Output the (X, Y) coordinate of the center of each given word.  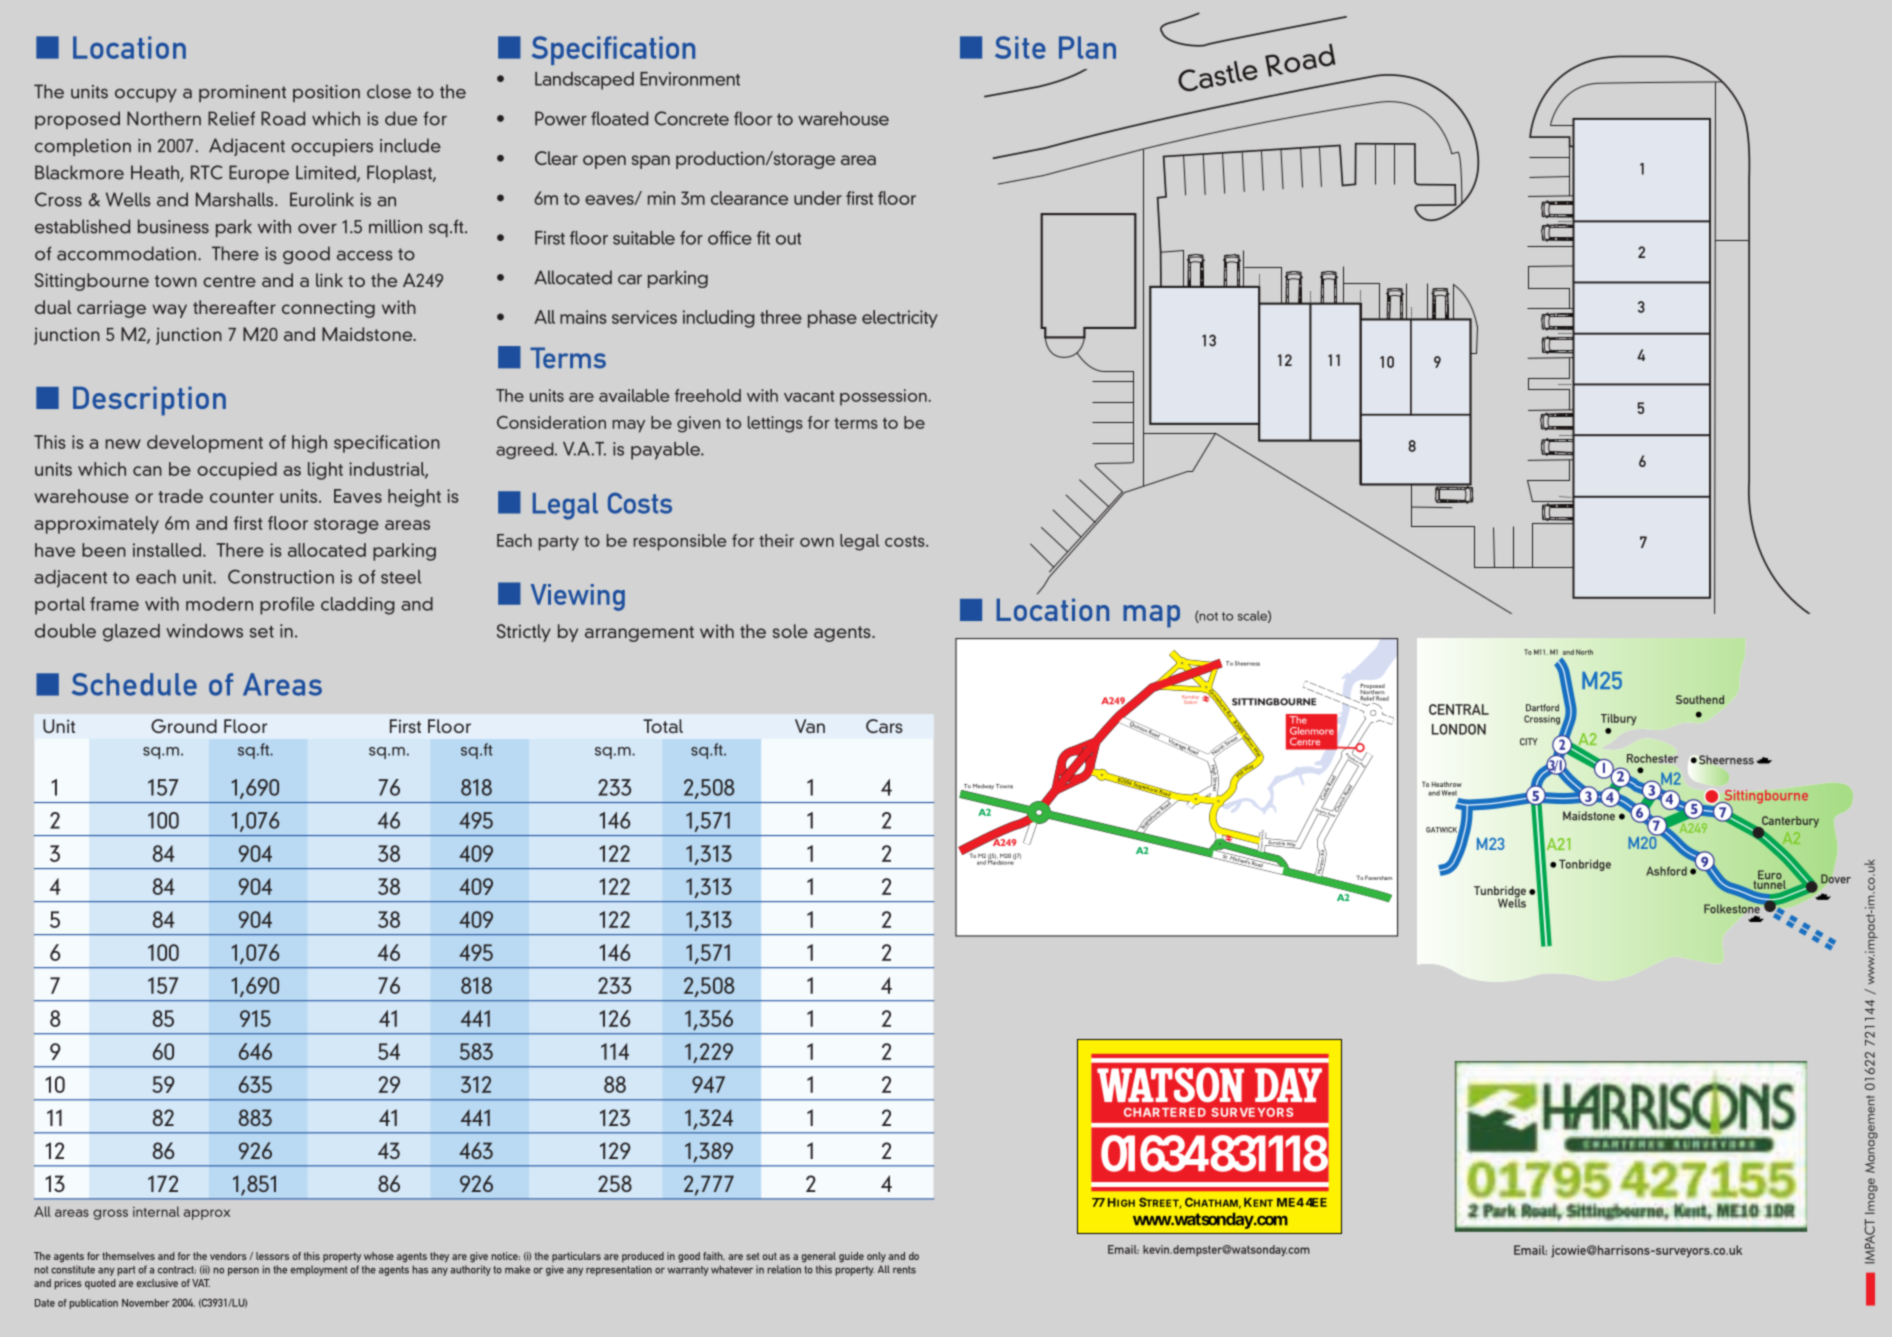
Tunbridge (1500, 893)
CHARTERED (1165, 1112)
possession (884, 397)
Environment (690, 79)
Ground (184, 726)
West (1449, 793)
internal (156, 1211)
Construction (281, 576)
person (243, 1272)
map (1151, 616)
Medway (983, 787)
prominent (242, 93)
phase (832, 319)
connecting (328, 309)
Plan (1087, 47)
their (776, 540)
